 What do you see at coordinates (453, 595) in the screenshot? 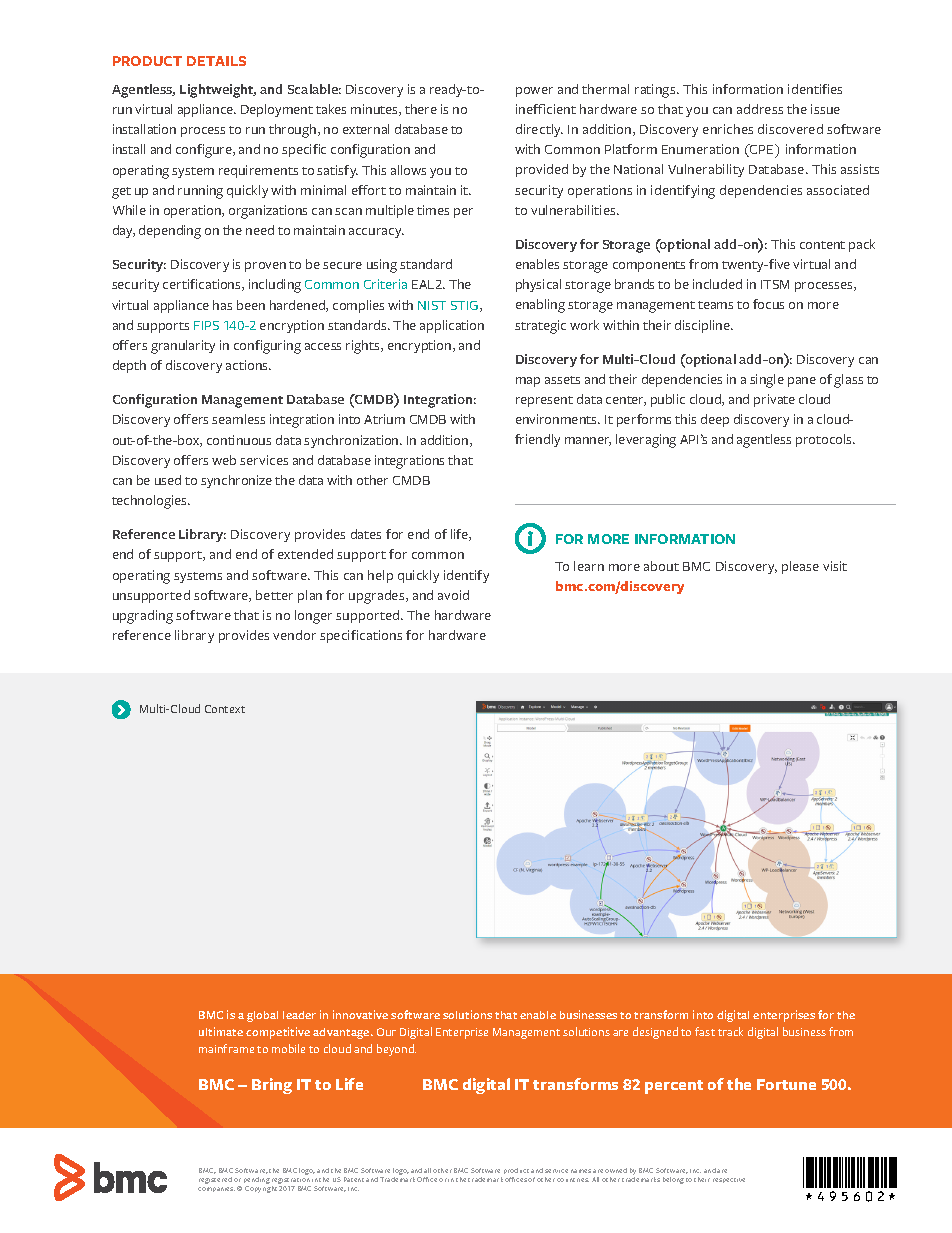
I see `avoid` at bounding box center [453, 595].
